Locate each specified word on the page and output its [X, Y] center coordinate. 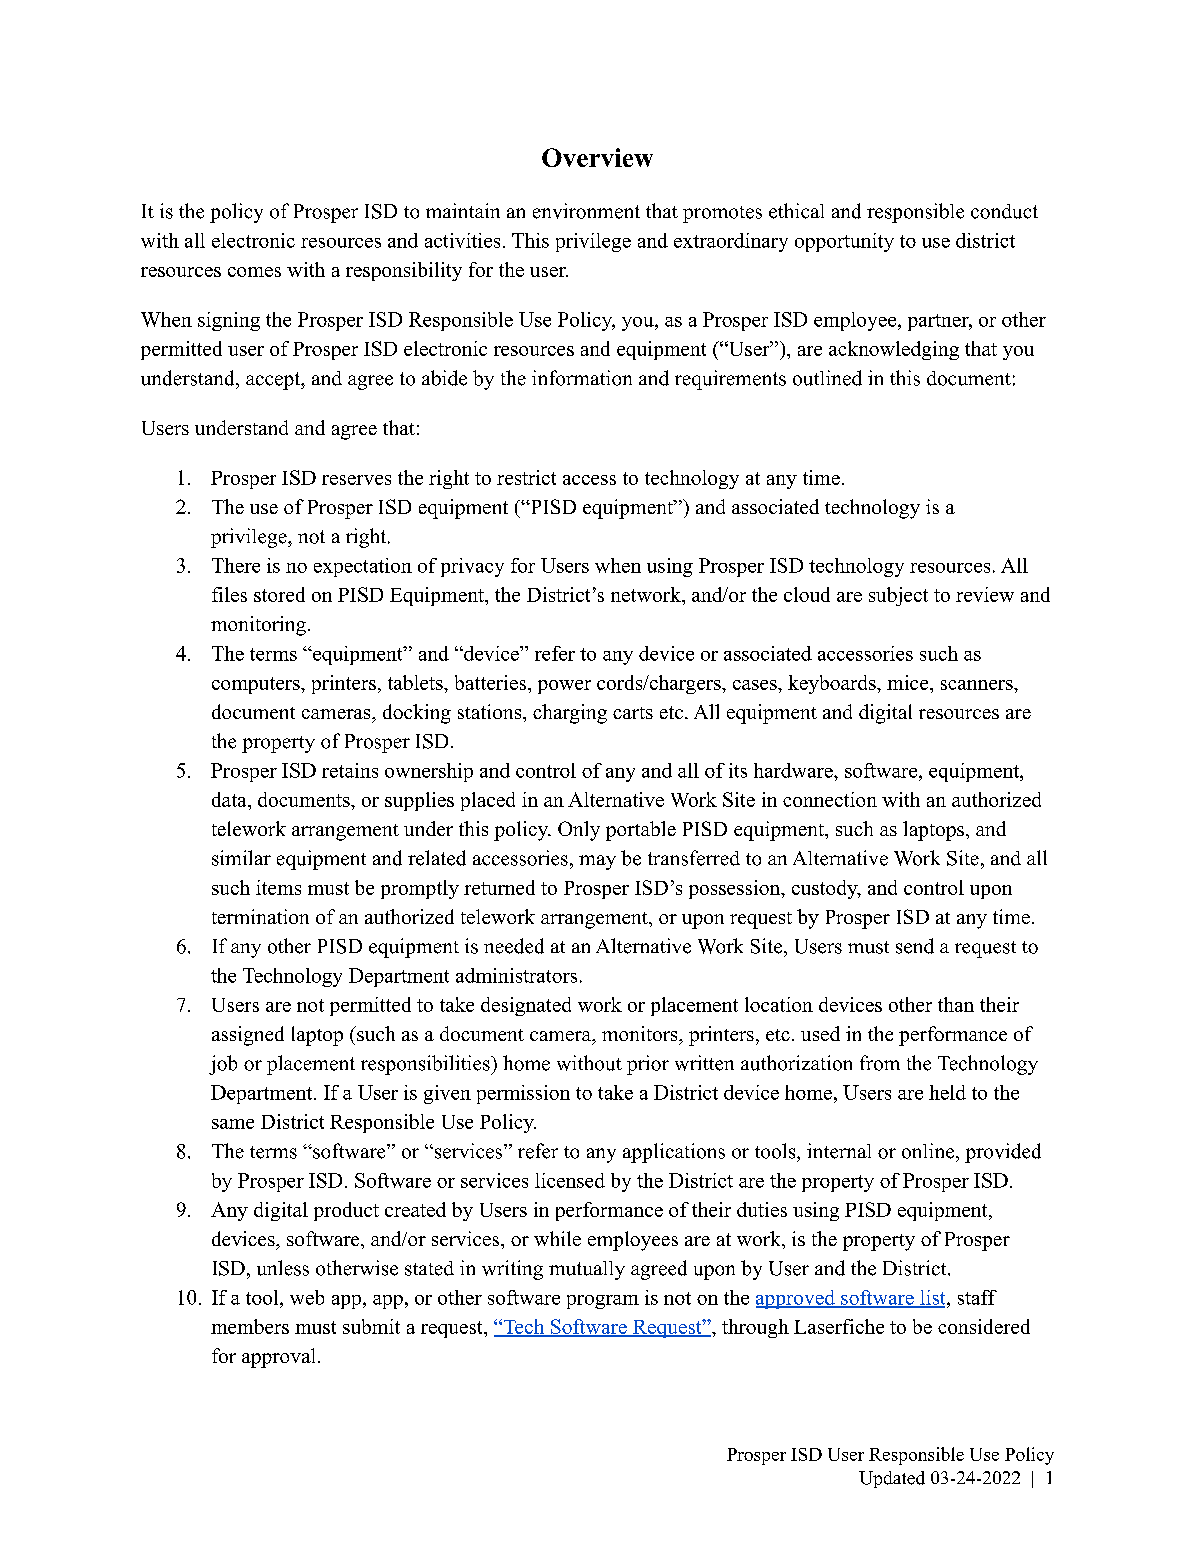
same [233, 1124]
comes [254, 272]
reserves [356, 480]
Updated [892, 1479]
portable [641, 831]
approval [278, 1358]
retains [350, 770]
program [603, 1302]
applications [674, 1153]
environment [586, 211]
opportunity [844, 242]
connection [830, 799]
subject [898, 596]
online [929, 1151]
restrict [526, 477]
